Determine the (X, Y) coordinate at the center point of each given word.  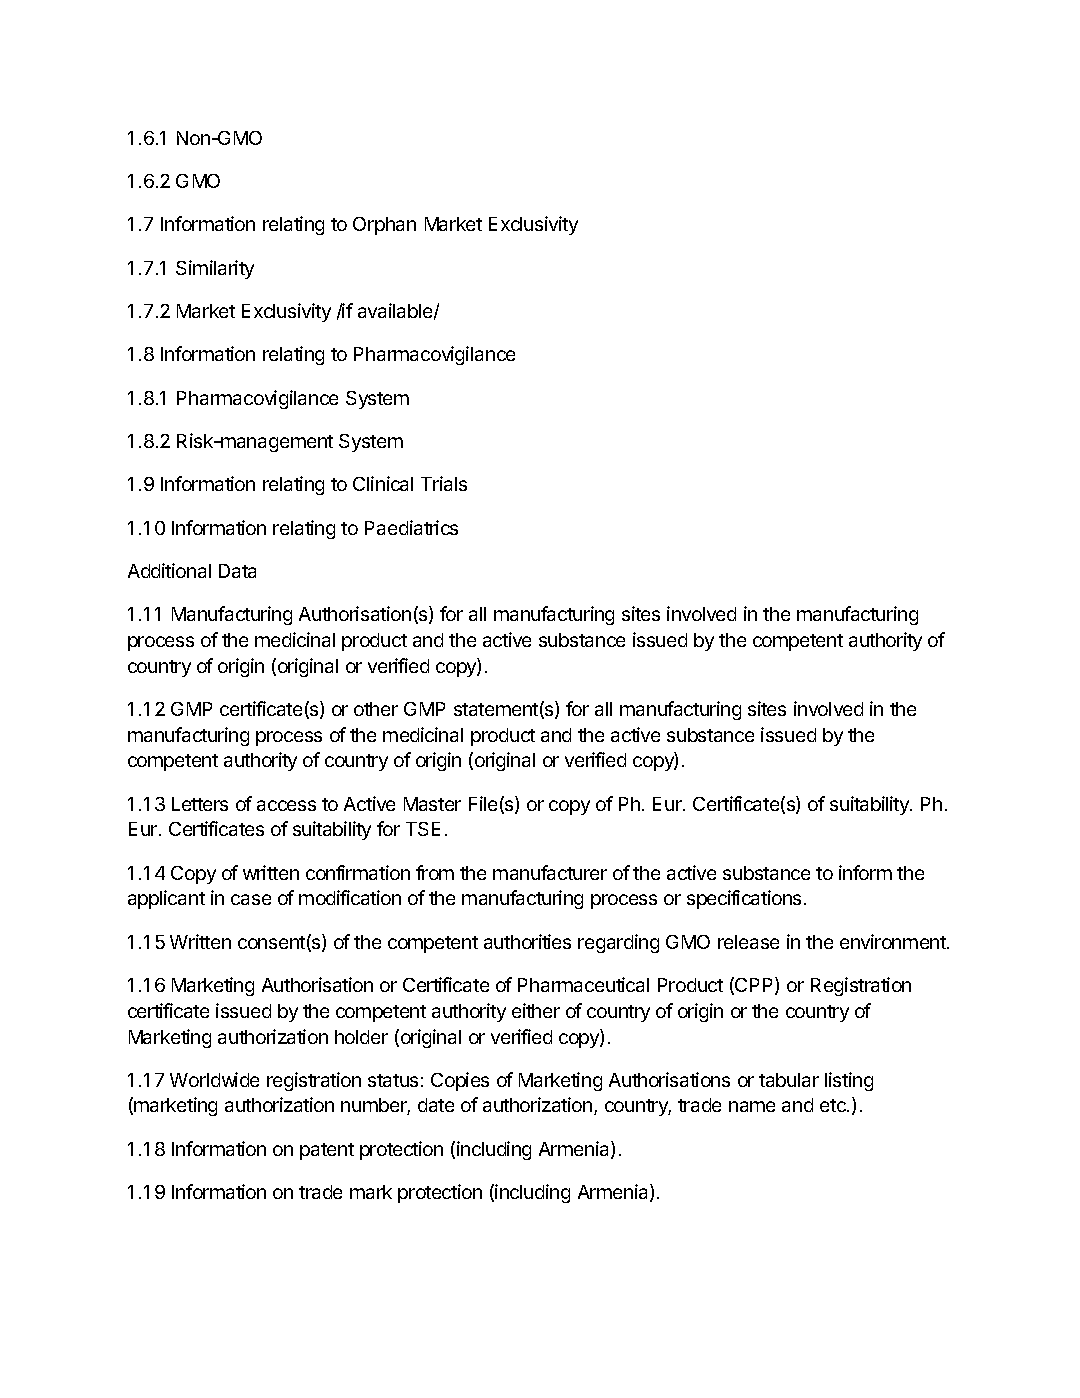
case (251, 899)
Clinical (383, 483)
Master (432, 804)
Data (237, 571)
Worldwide (214, 1079)
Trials (444, 483)
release (748, 942)
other (376, 709)
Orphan (384, 226)
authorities (527, 941)
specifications (744, 899)
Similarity (215, 269)
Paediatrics (411, 527)
